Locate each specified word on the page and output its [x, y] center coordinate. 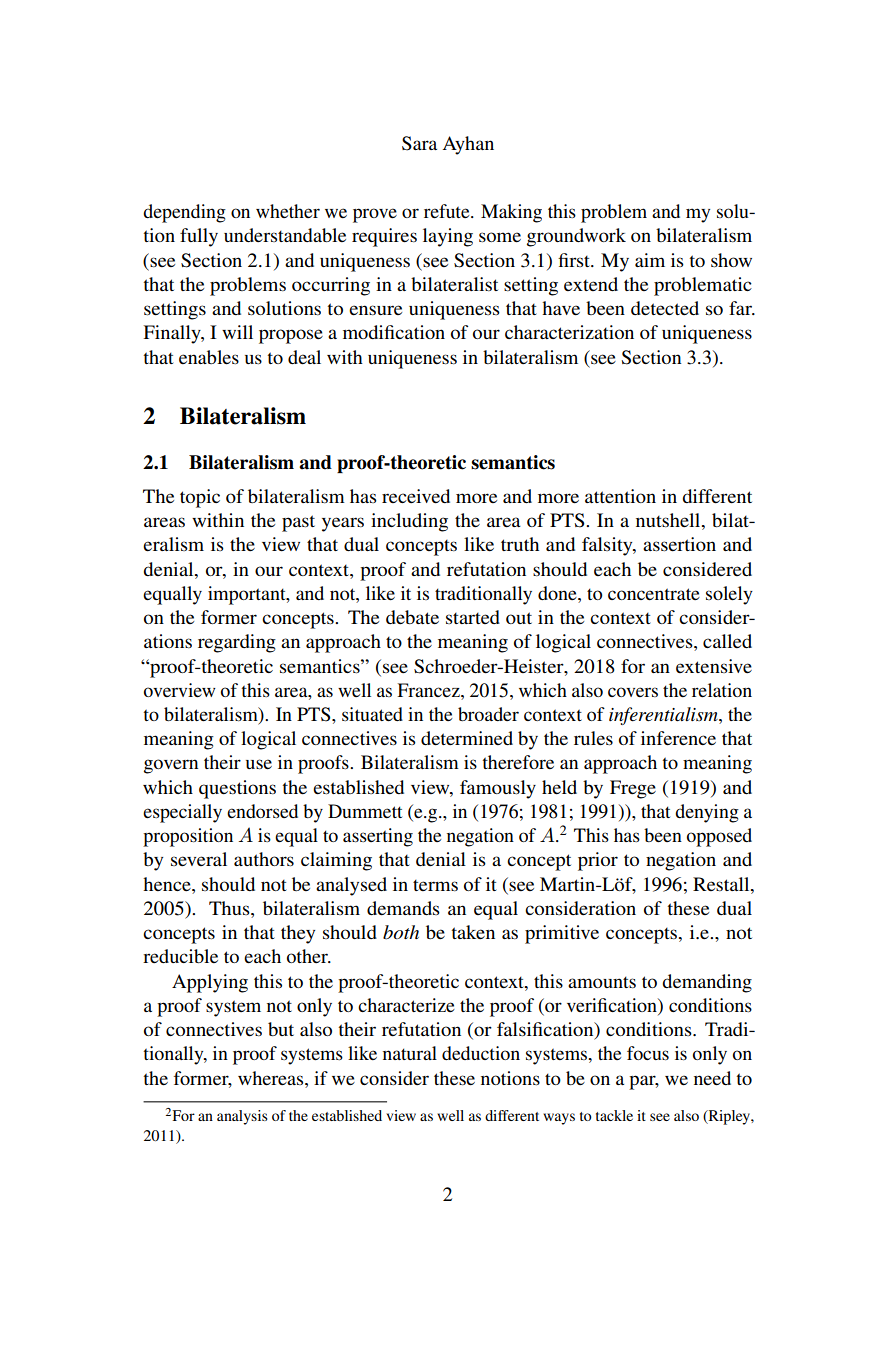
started [473, 617]
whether [288, 211]
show [731, 260]
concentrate [654, 594]
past [298, 523]
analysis [242, 1117]
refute [448, 211]
